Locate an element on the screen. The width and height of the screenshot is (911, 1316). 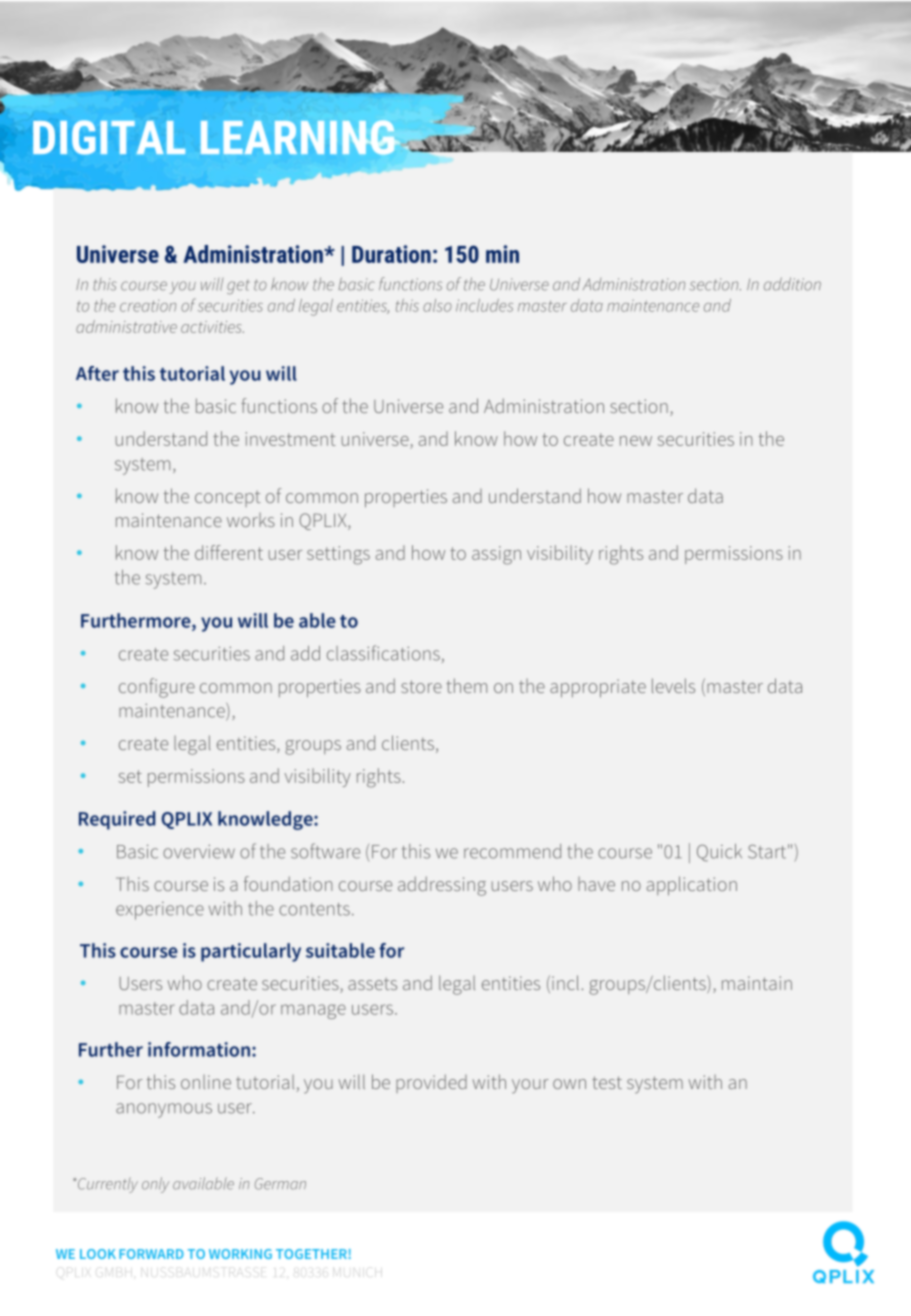
levels is located at coordinates (673, 685).
